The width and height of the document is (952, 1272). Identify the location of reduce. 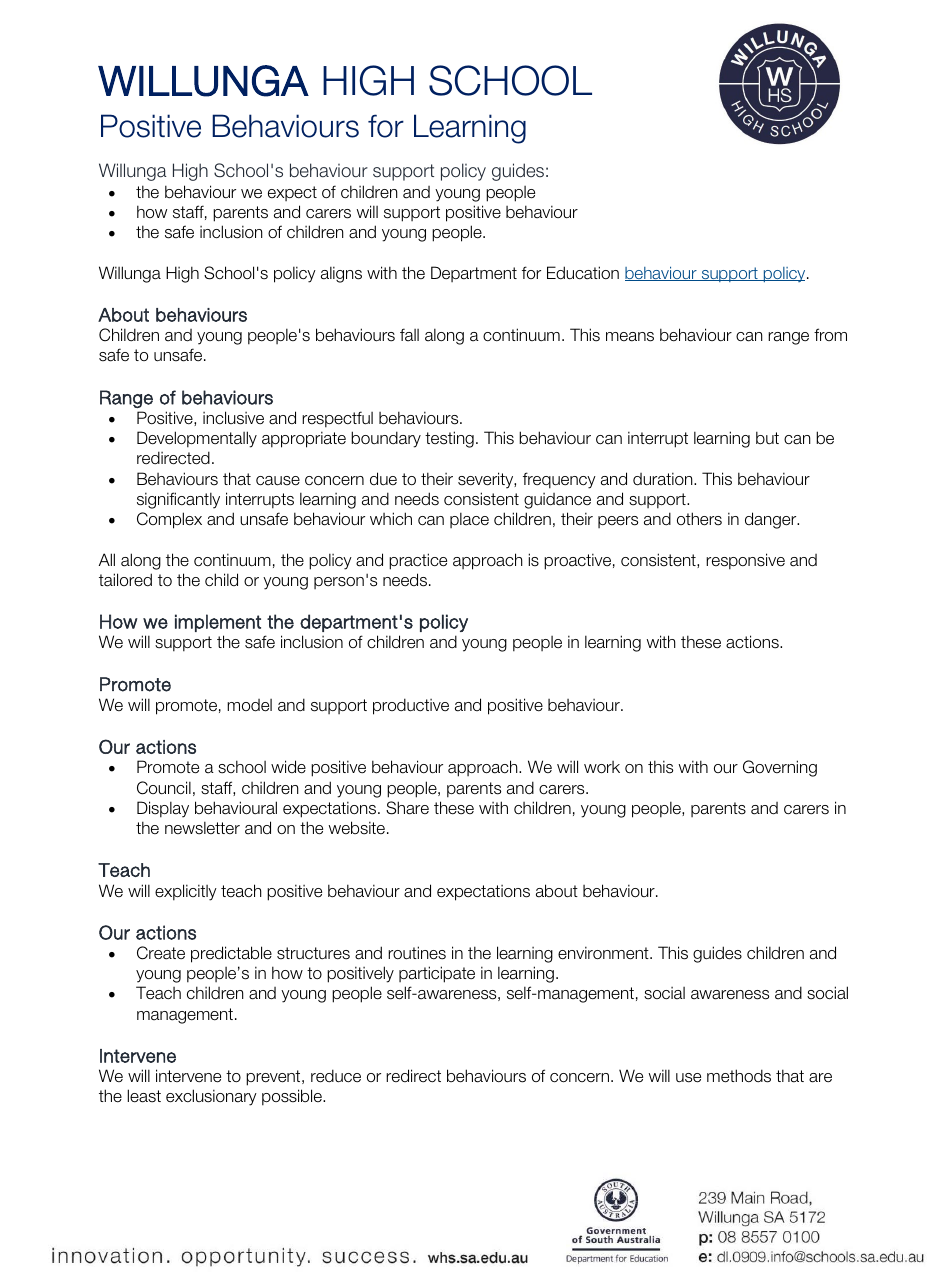
(336, 1076).
